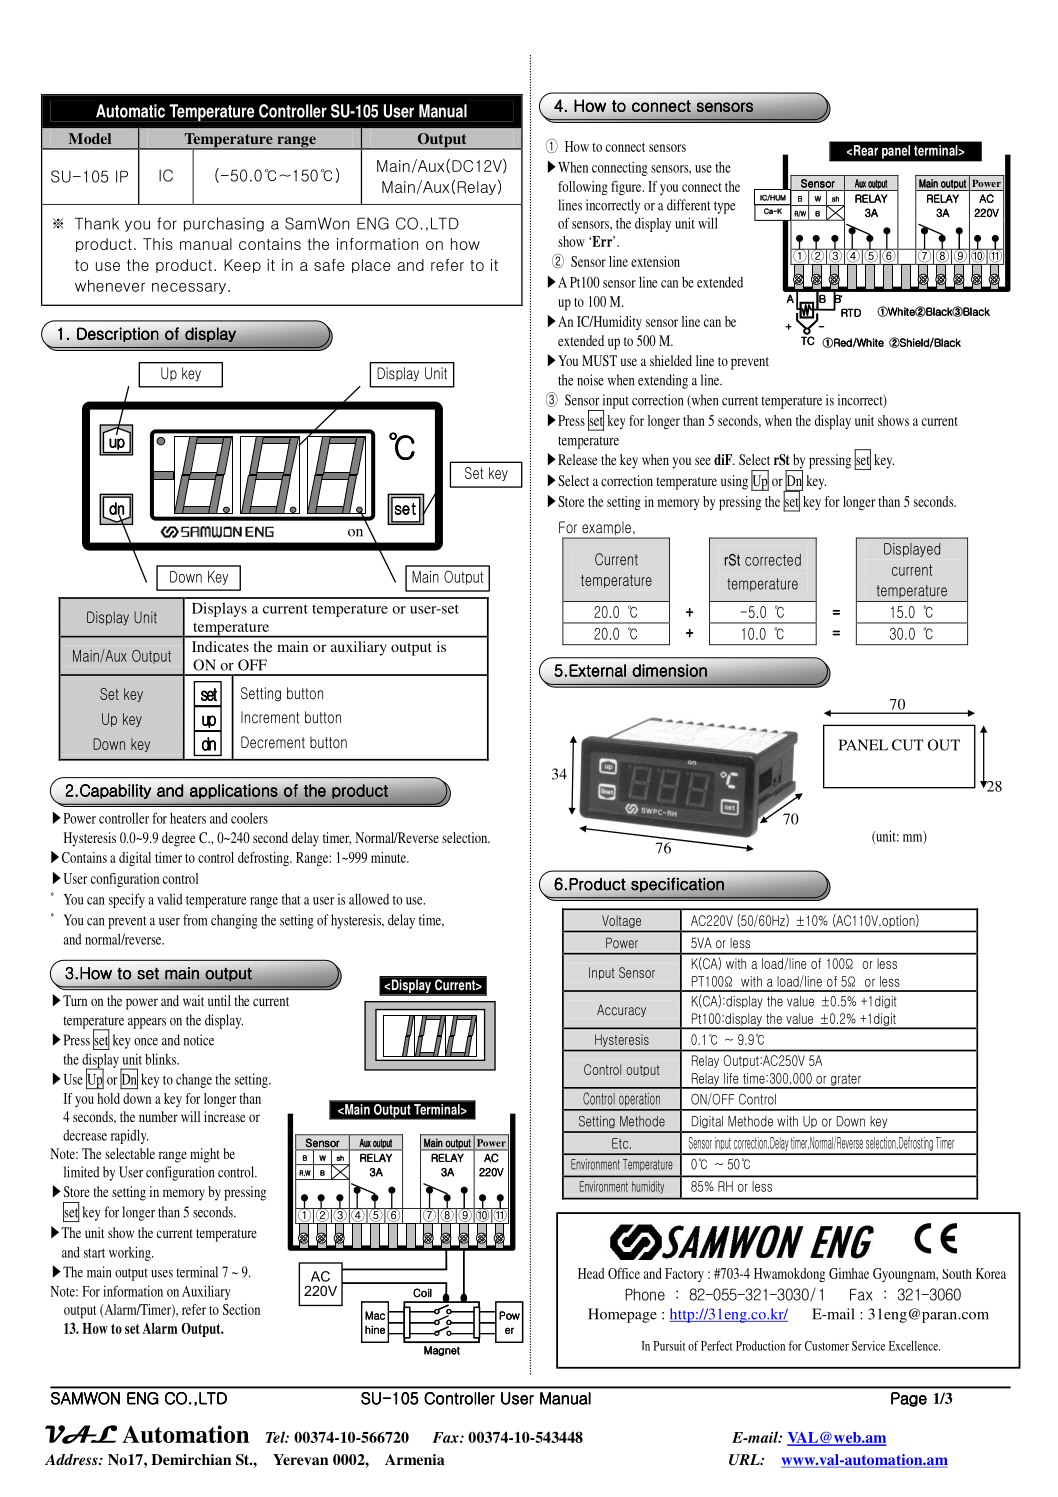 The width and height of the document is (1058, 1497). What do you see at coordinates (621, 921) in the document?
I see `Voltage` at bounding box center [621, 921].
